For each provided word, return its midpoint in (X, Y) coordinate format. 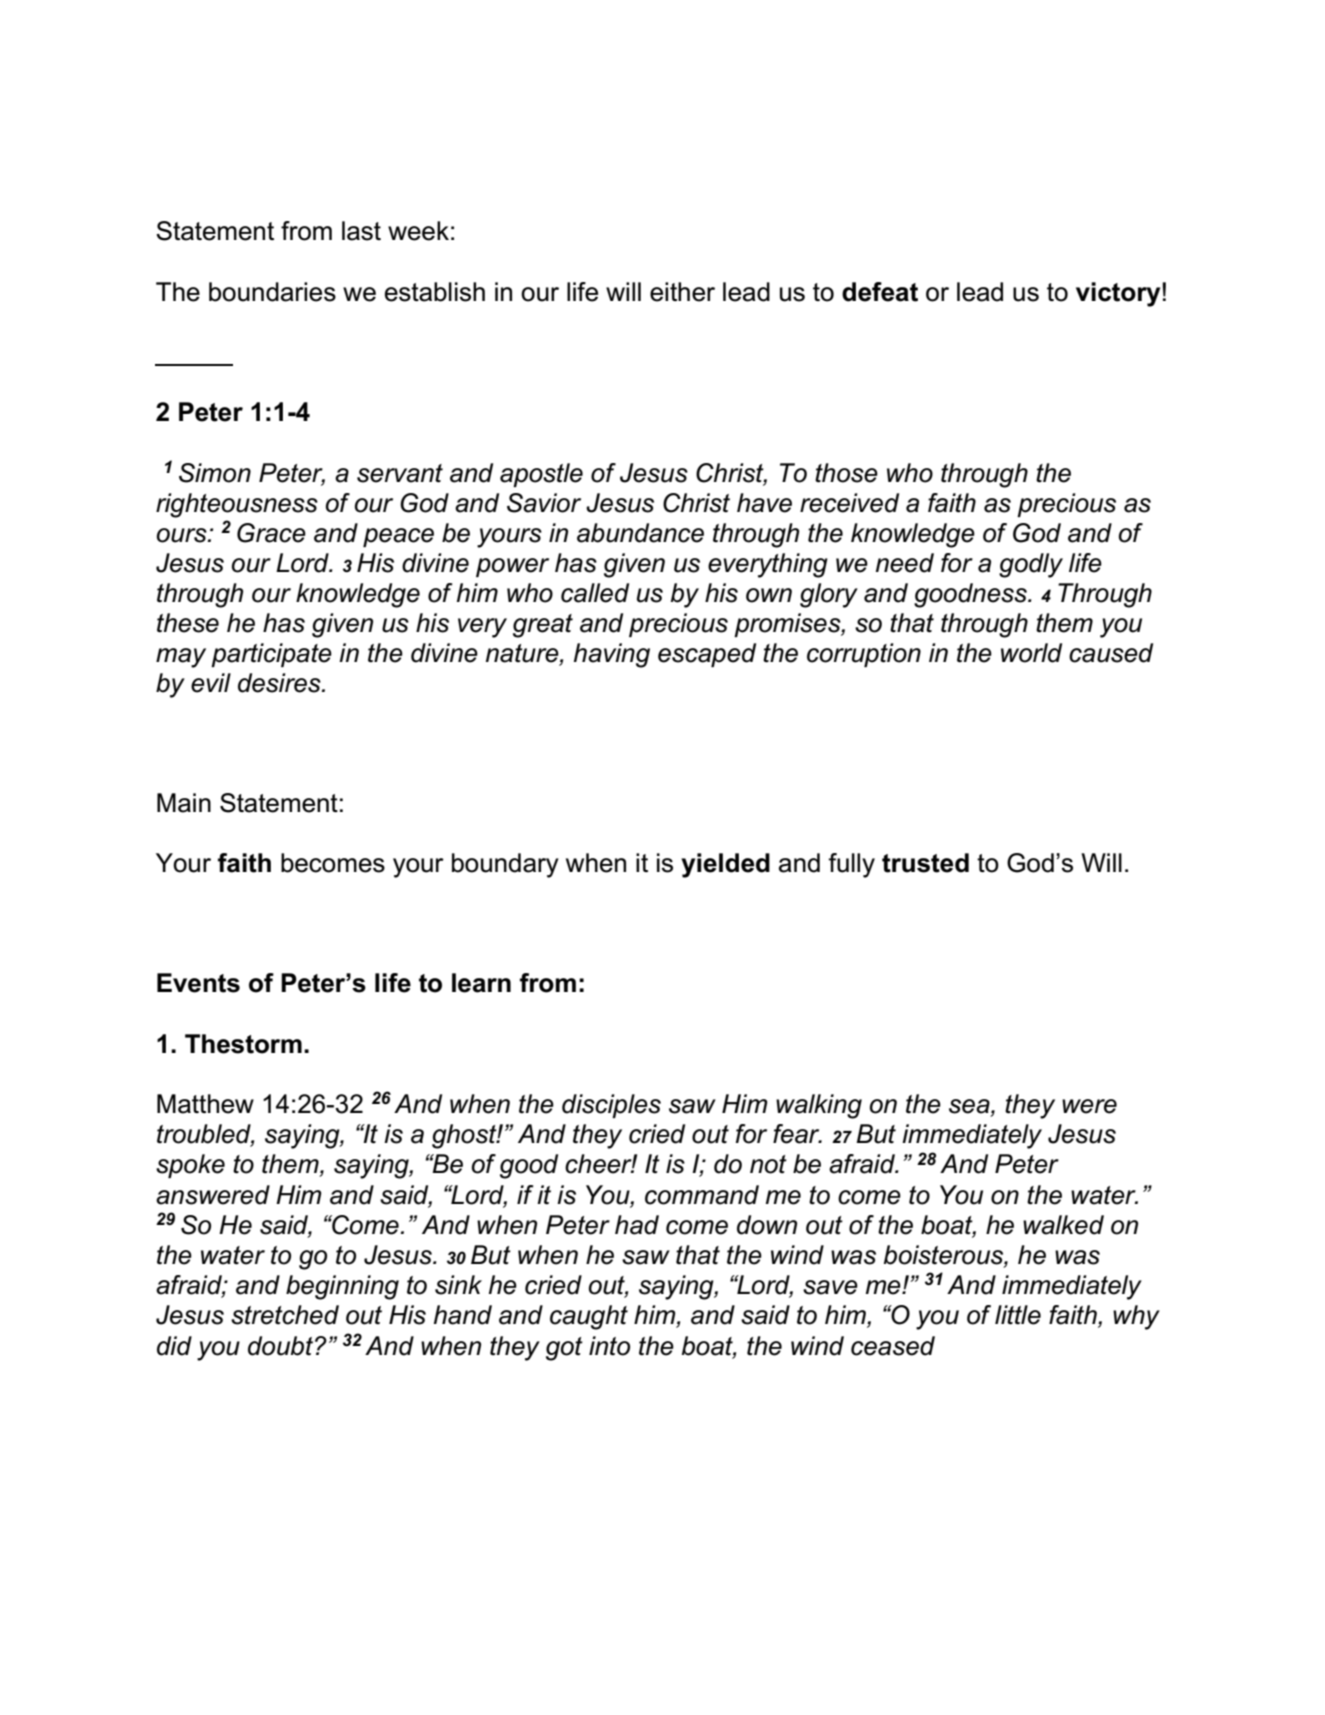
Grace (271, 533)
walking (819, 1106)
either (682, 292)
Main (184, 803)
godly (1031, 565)
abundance (640, 533)
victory (1119, 294)
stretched (285, 1315)
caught (589, 1317)
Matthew (205, 1104)
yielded (725, 865)
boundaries (272, 292)
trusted (925, 863)
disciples (611, 1106)
